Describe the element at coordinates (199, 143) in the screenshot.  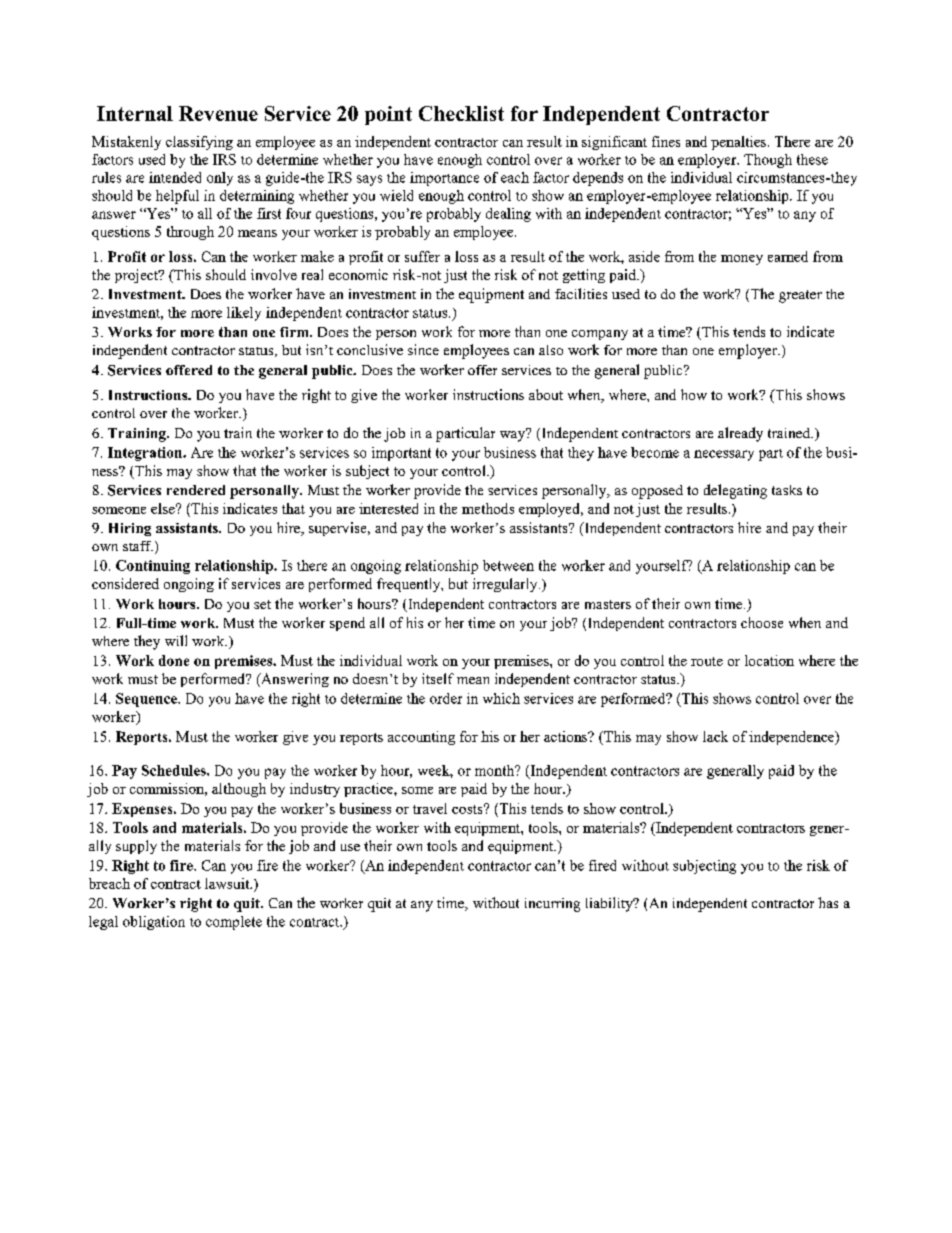
I see `classifying` at that location.
